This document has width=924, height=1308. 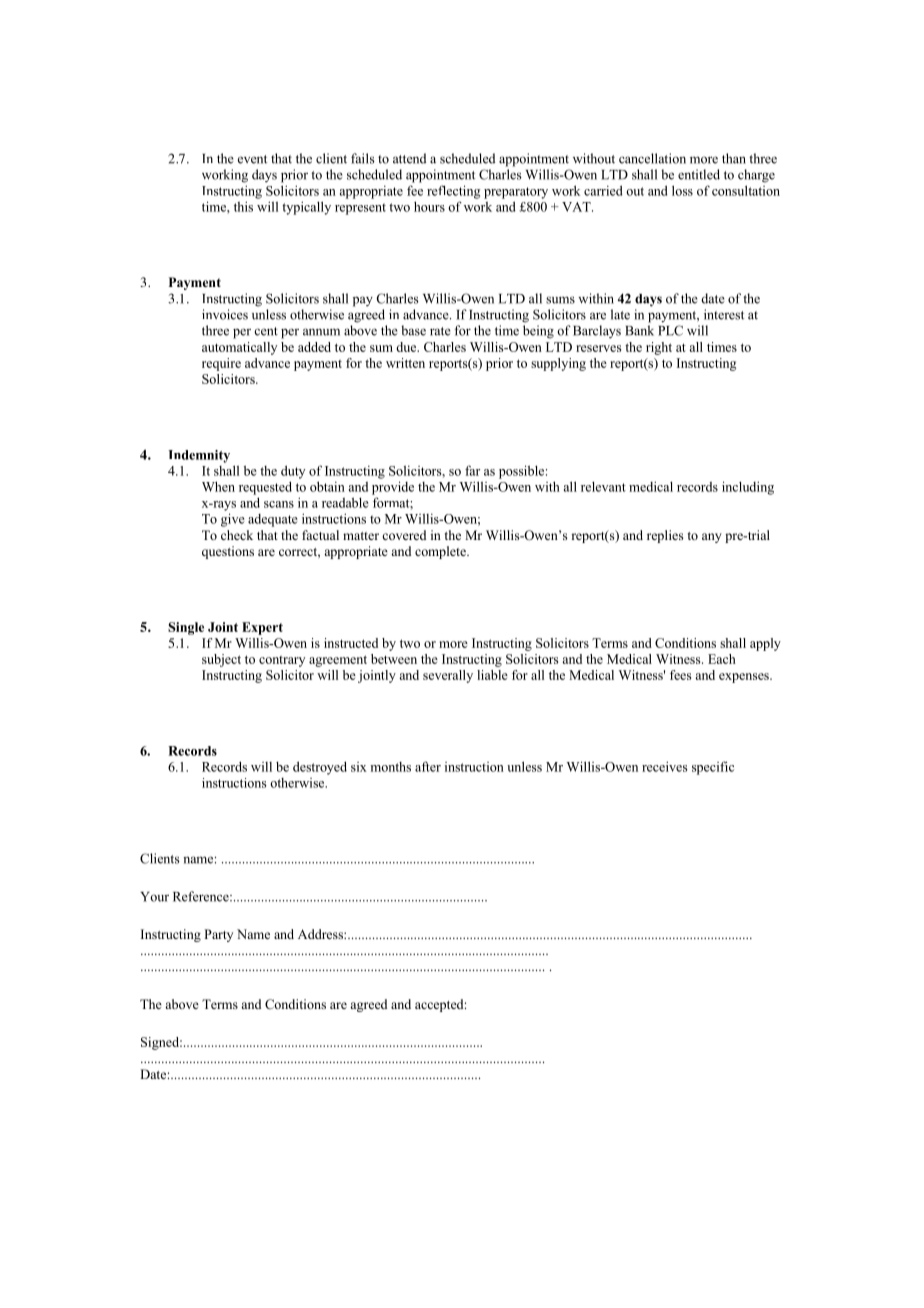 What do you see at coordinates (221, 660) in the document?
I see `subject` at bounding box center [221, 660].
